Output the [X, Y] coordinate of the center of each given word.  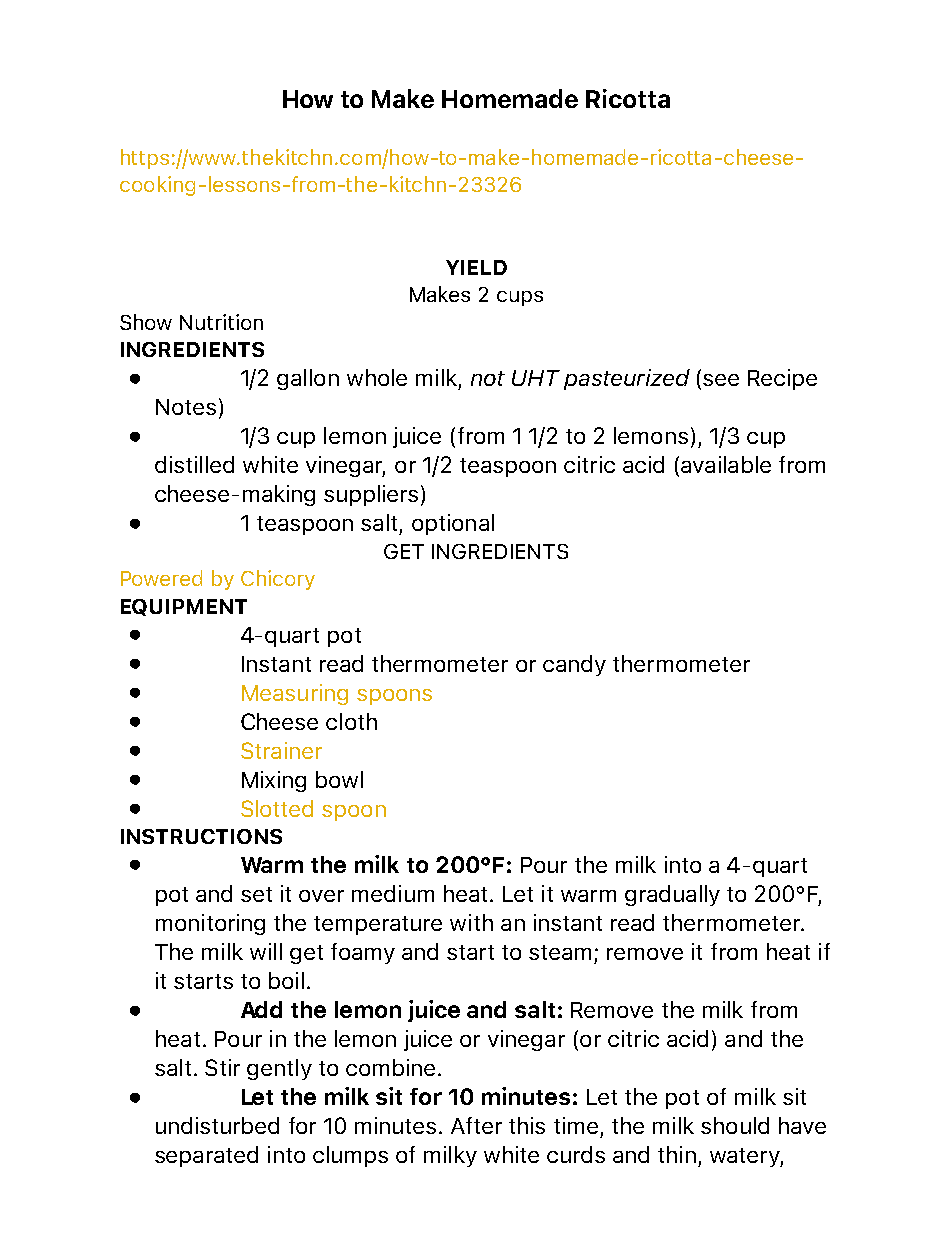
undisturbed [217, 1125]
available [726, 464]
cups [520, 298]
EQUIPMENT [184, 607]
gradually [672, 895]
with [471, 922]
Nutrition [221, 322]
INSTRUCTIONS [201, 836]
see [721, 380]
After [476, 1125]
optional [453, 524]
